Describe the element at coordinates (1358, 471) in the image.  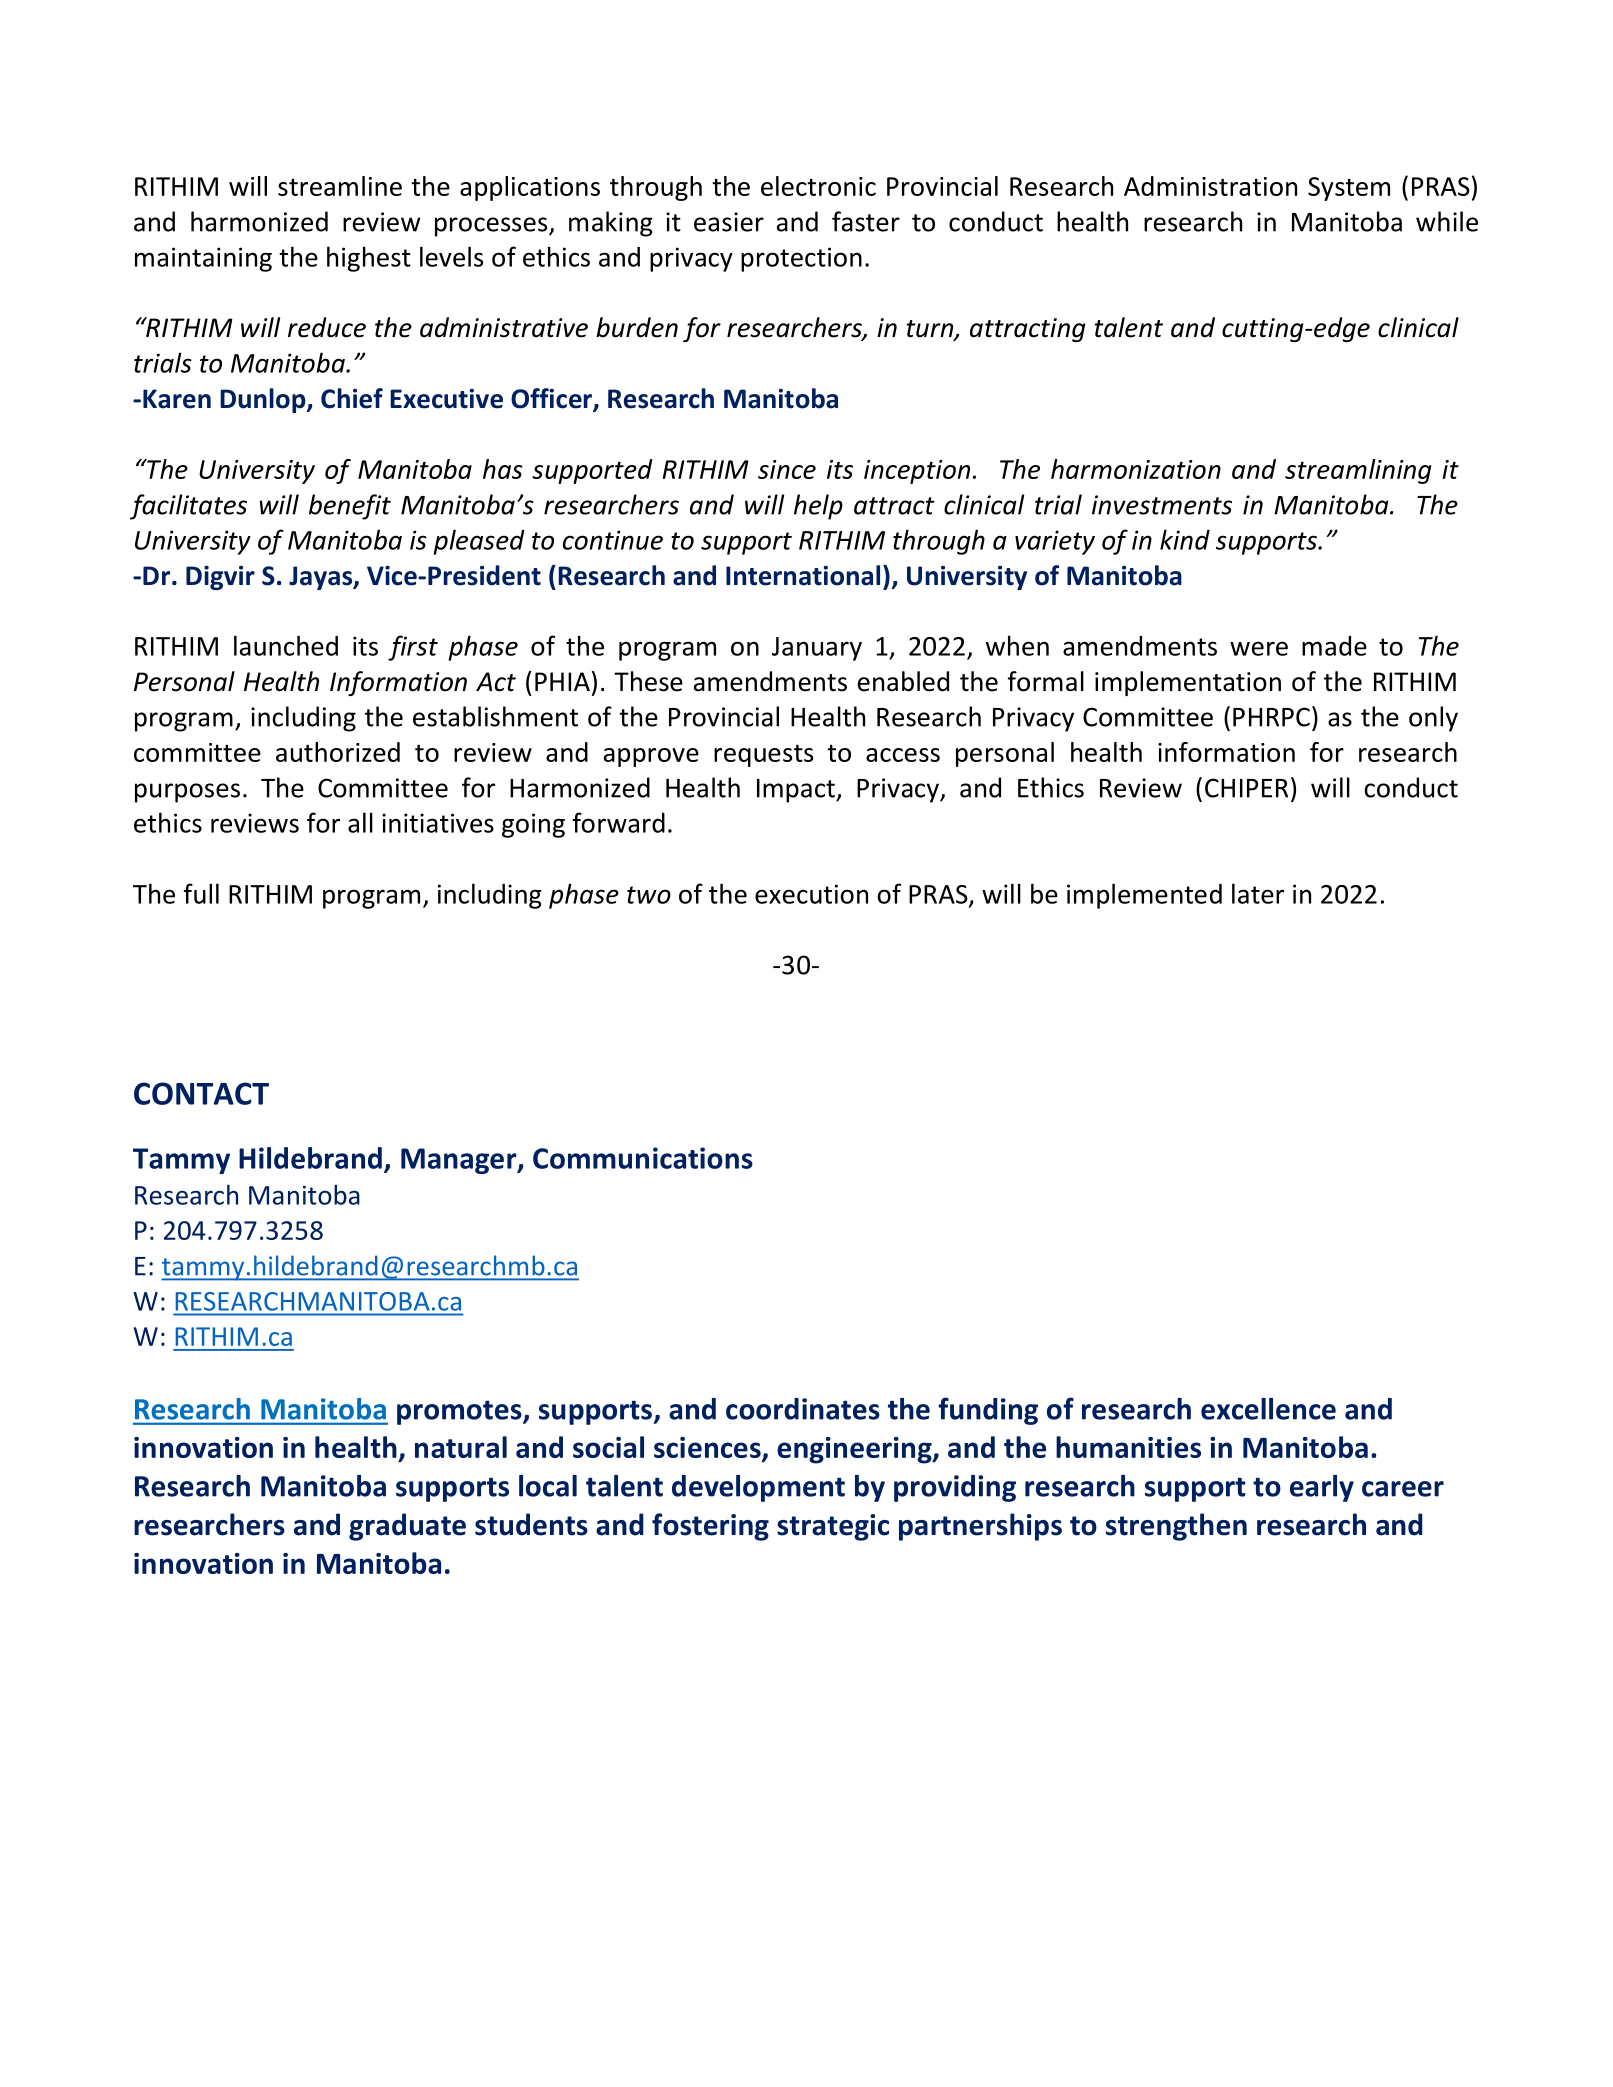
I see `streamlining` at that location.
